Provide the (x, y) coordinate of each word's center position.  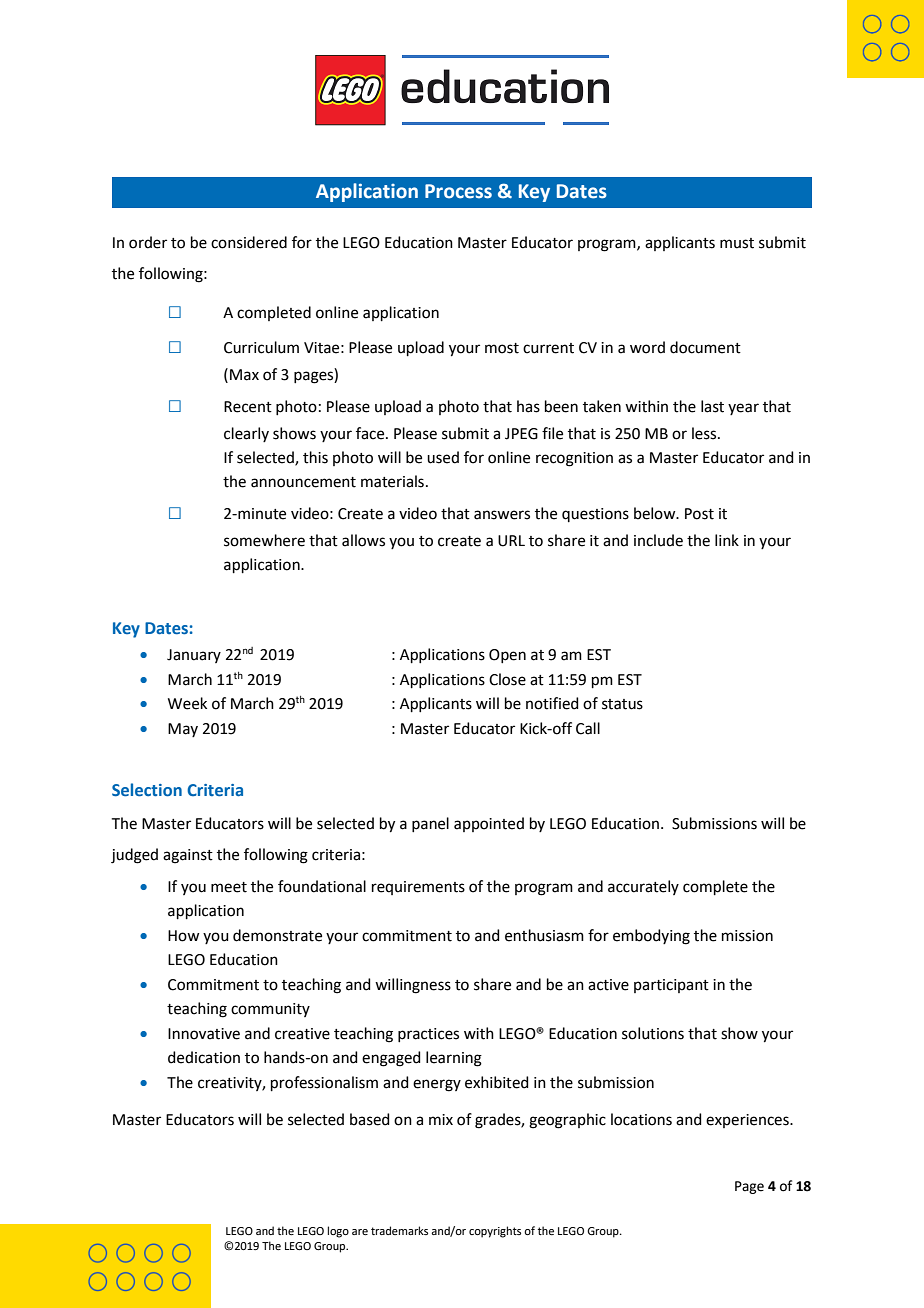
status (622, 704)
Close (507, 679)
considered (249, 242)
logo (338, 1232)
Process (458, 191)
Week (187, 703)
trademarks (399, 1230)
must (737, 243)
